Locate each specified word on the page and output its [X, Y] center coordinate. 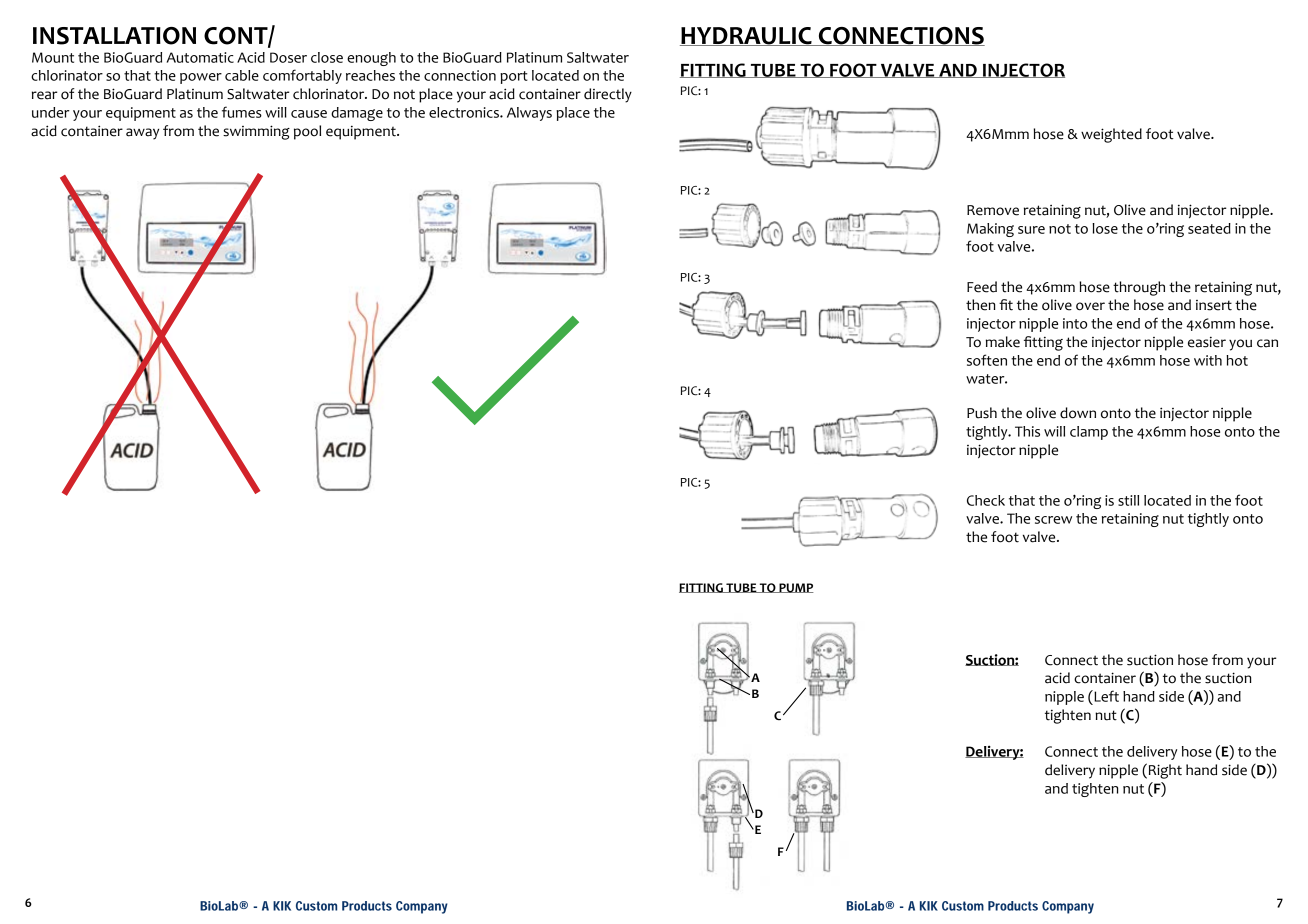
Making [990, 230]
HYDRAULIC [747, 36]
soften [987, 360]
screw [1053, 520]
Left [1105, 696]
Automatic [200, 57]
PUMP [795, 588]
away [142, 134]
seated [1209, 228]
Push [982, 413]
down [1078, 413]
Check [986, 500]
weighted [1111, 135]
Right [1165, 771]
